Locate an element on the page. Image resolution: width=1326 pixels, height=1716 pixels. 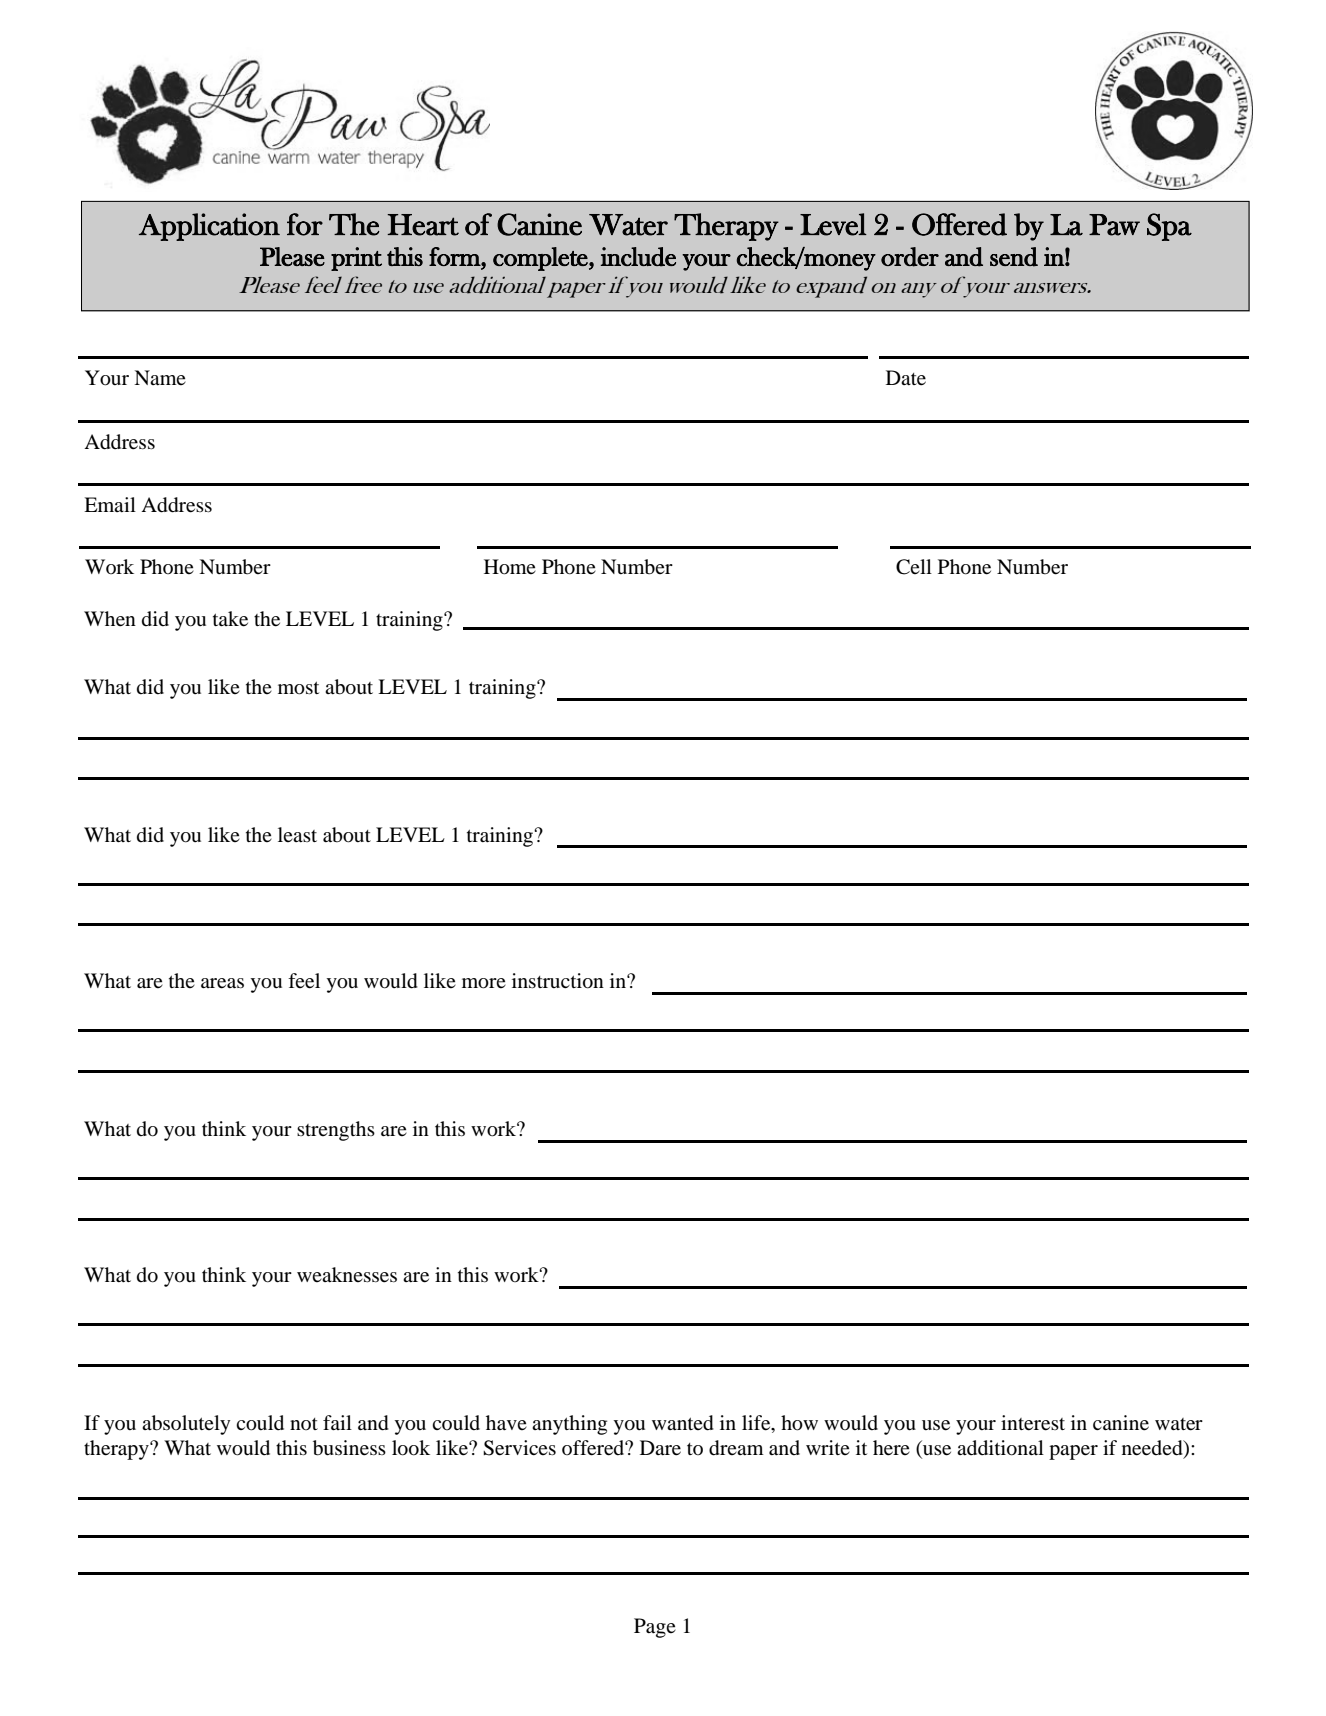
areas is located at coordinates (222, 983).
